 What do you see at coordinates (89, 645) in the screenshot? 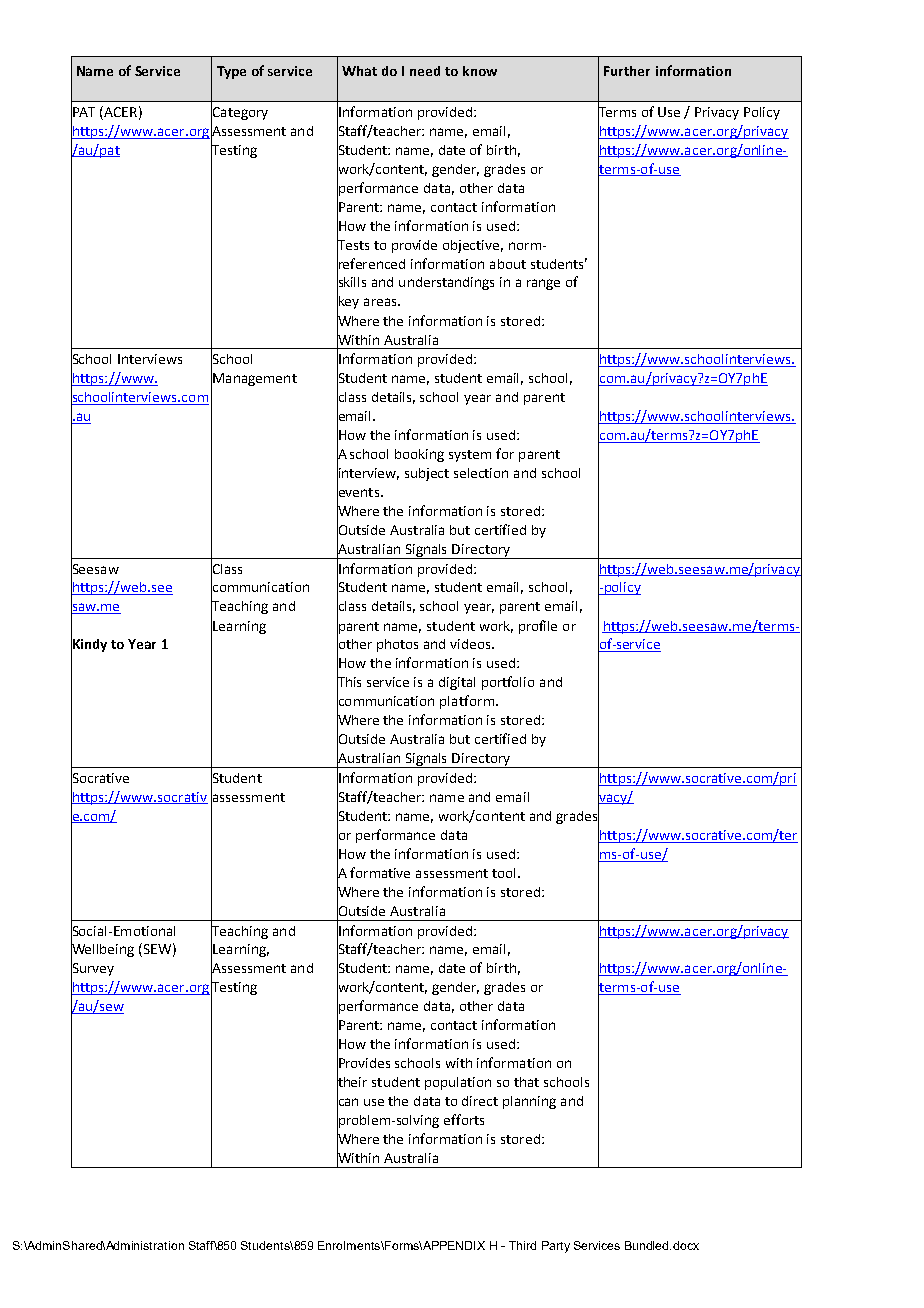
I see `Kindy` at bounding box center [89, 645].
